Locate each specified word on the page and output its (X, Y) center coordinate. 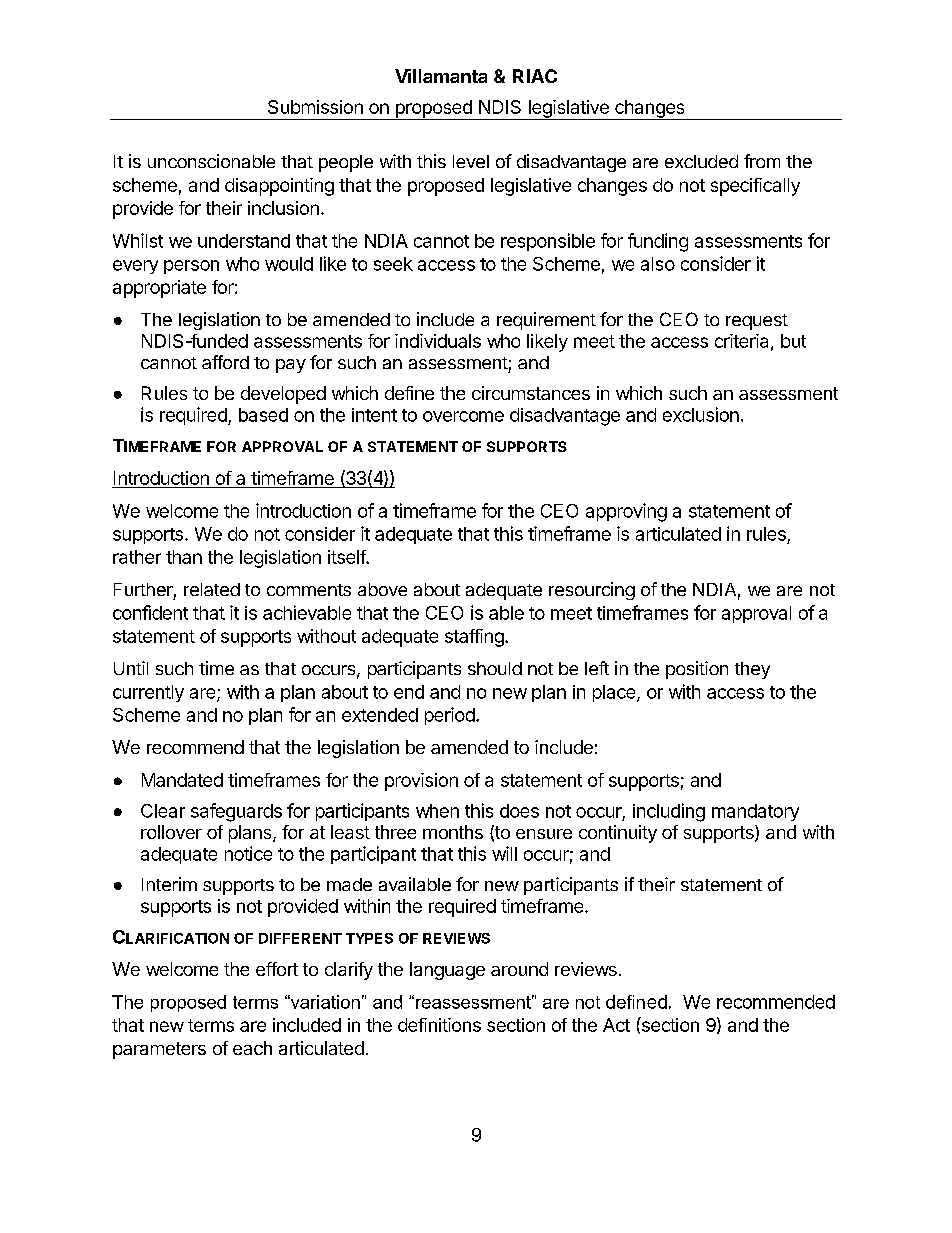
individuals (438, 341)
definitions (439, 1025)
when (437, 811)
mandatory (755, 812)
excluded (701, 161)
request (757, 322)
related (212, 589)
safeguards (236, 812)
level (471, 161)
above (382, 589)
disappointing (279, 187)
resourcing (592, 591)
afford (225, 362)
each (252, 1048)
